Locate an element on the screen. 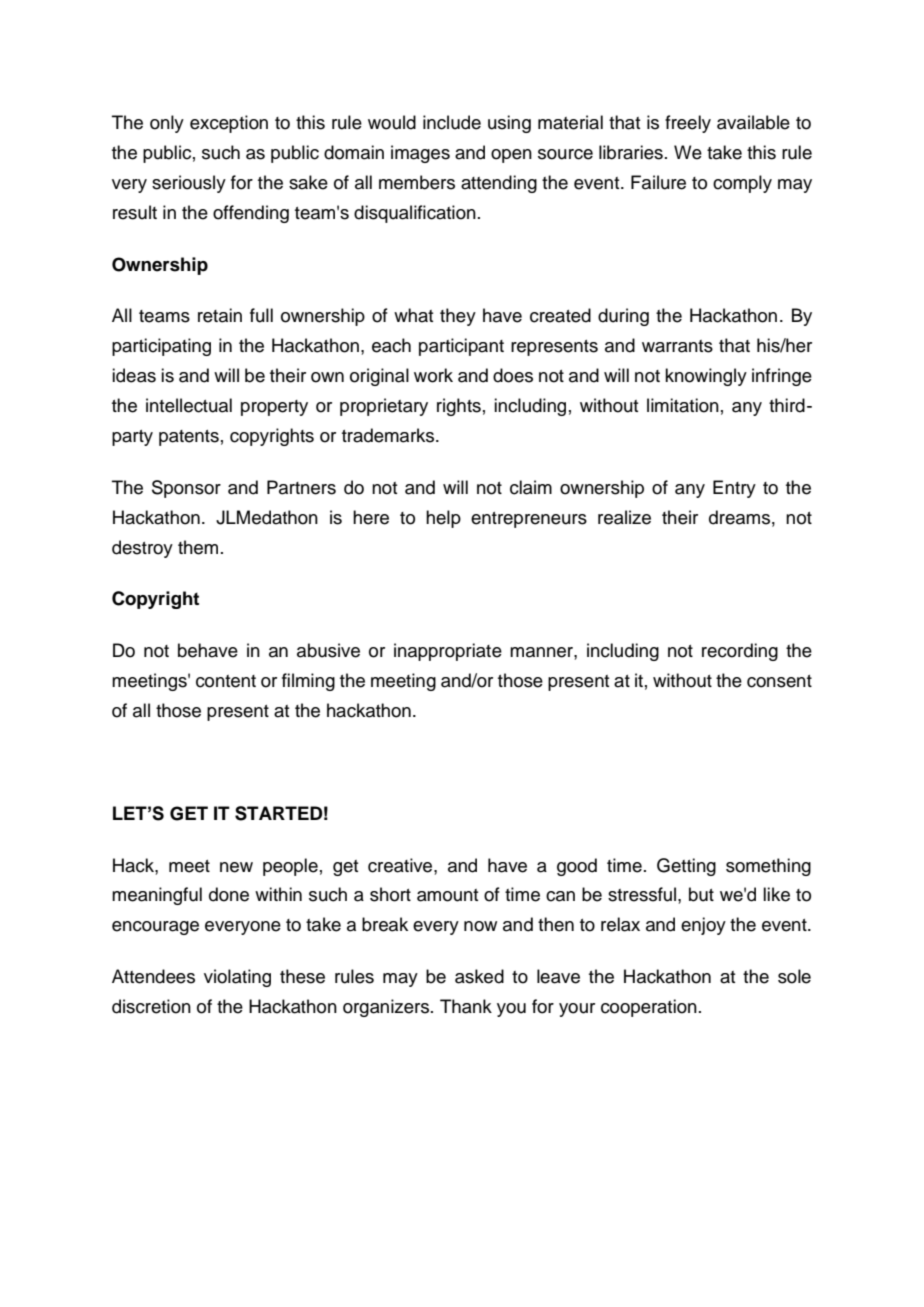  them is located at coordinates (198, 547).
